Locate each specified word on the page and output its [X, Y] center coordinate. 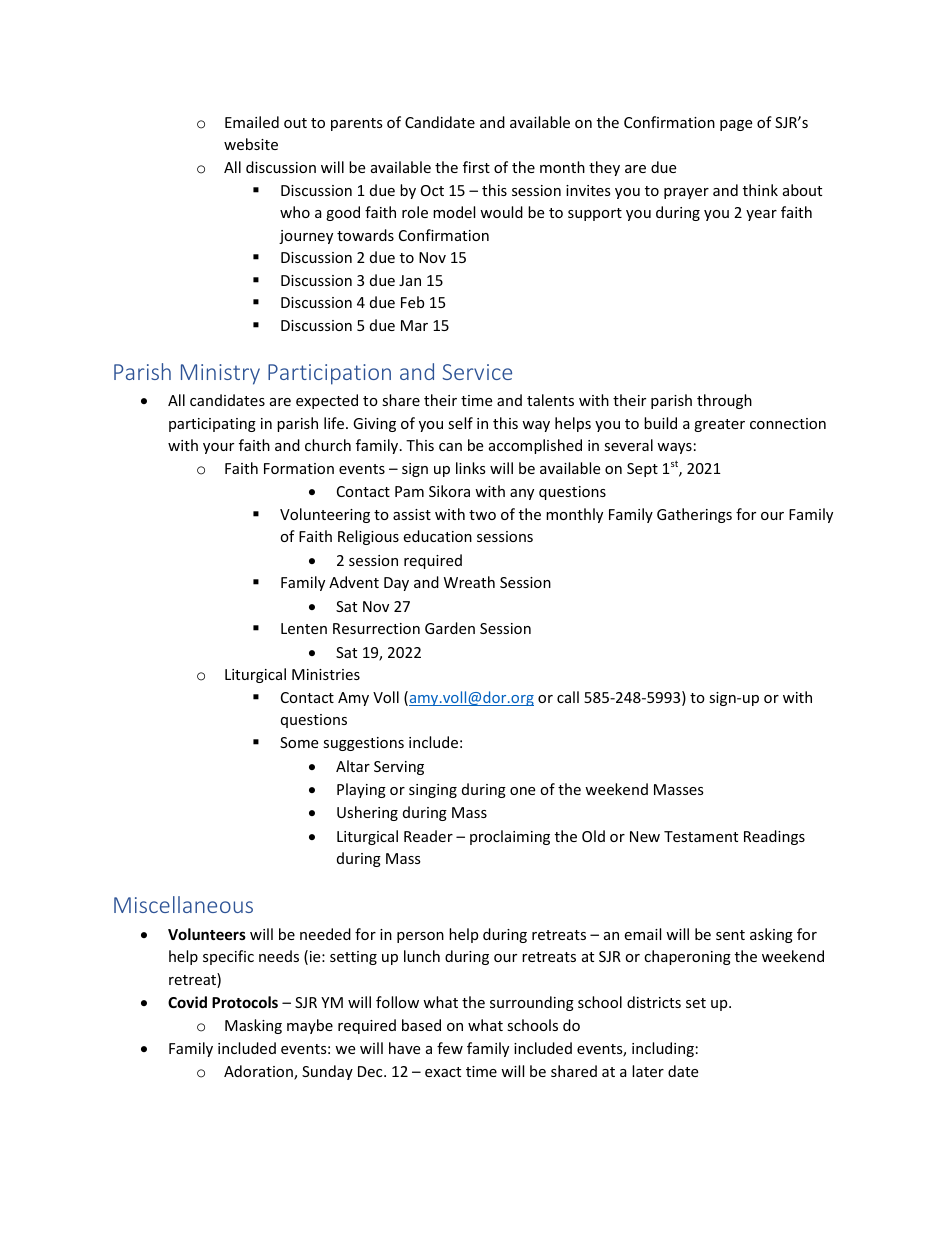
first [476, 167]
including [663, 1049]
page [736, 125]
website [251, 144]
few [450, 1048]
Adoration [259, 1072]
